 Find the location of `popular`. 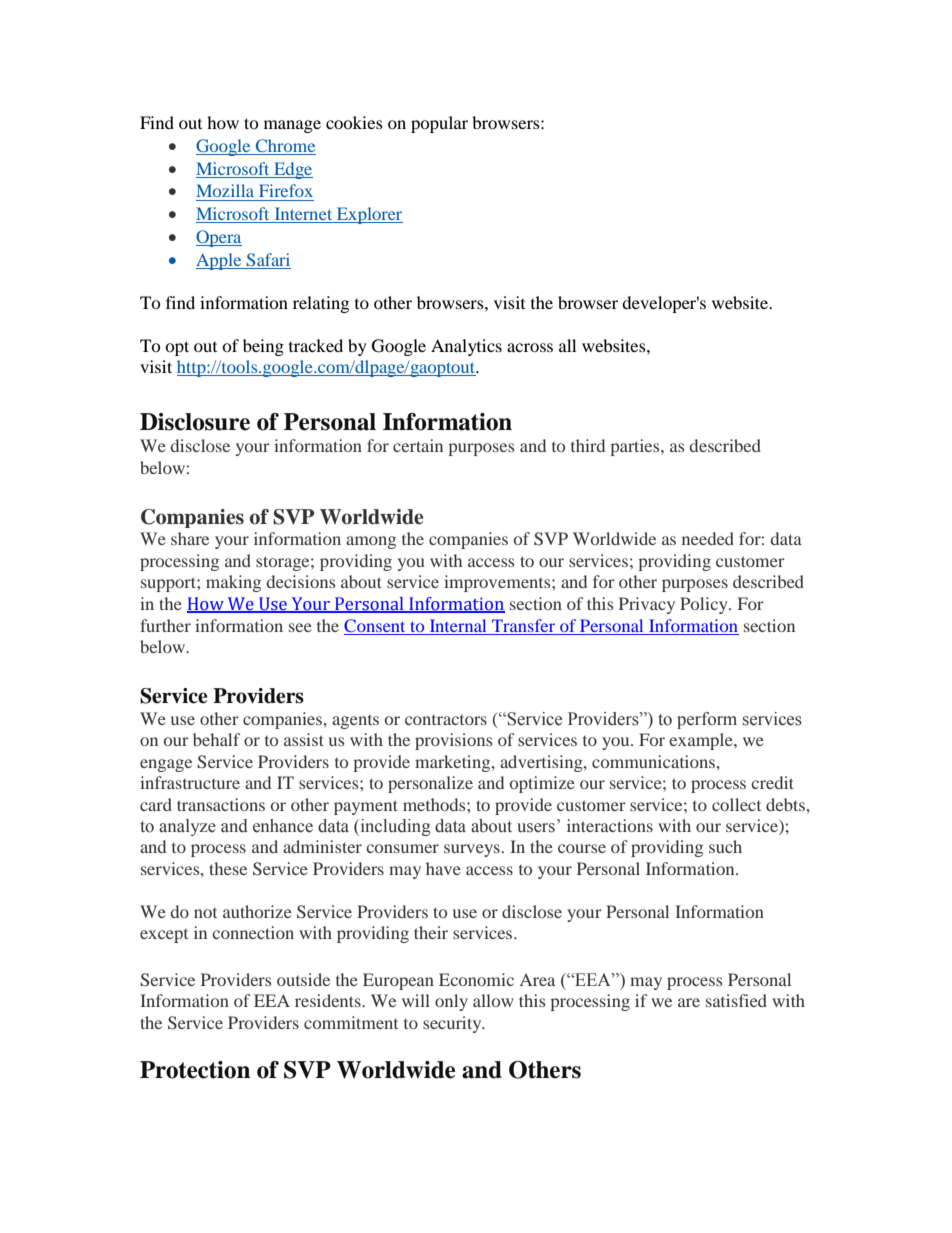

popular is located at coordinates (439, 124).
